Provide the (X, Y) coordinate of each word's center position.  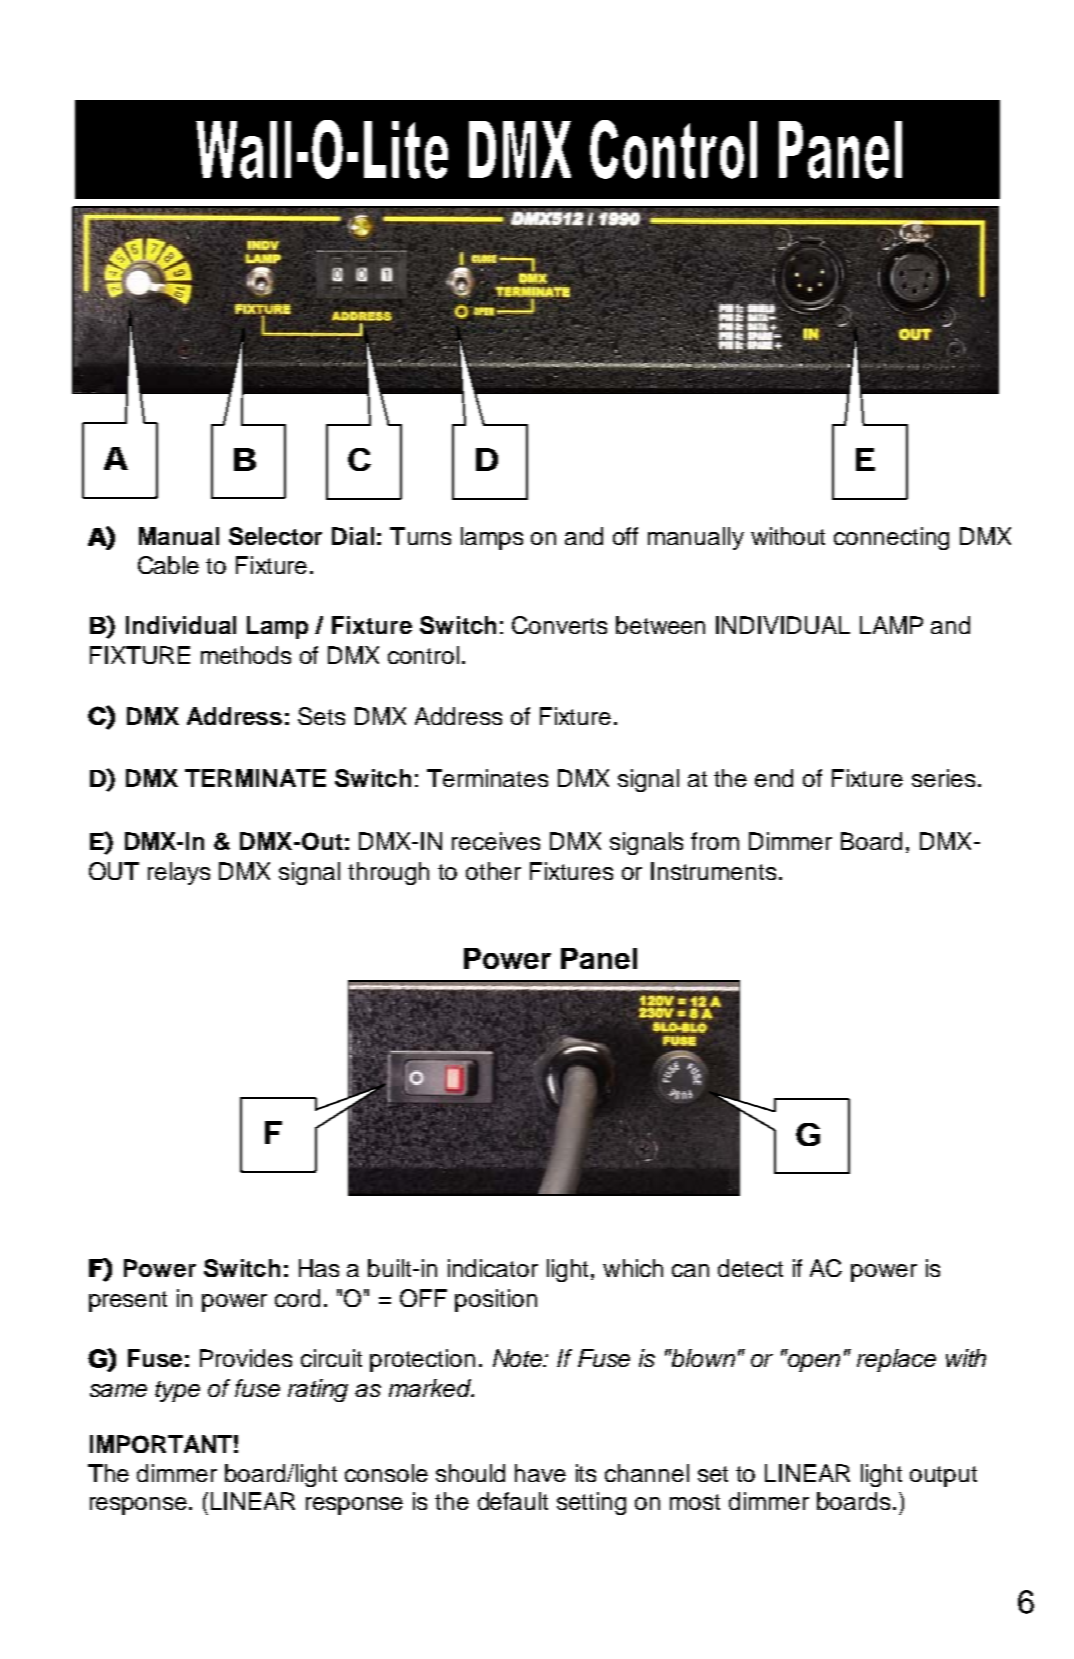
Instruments (713, 871)
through (388, 873)
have (540, 1473)
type (177, 1391)
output (943, 1476)
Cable (168, 565)
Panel (599, 958)
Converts (559, 625)
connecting (891, 538)
